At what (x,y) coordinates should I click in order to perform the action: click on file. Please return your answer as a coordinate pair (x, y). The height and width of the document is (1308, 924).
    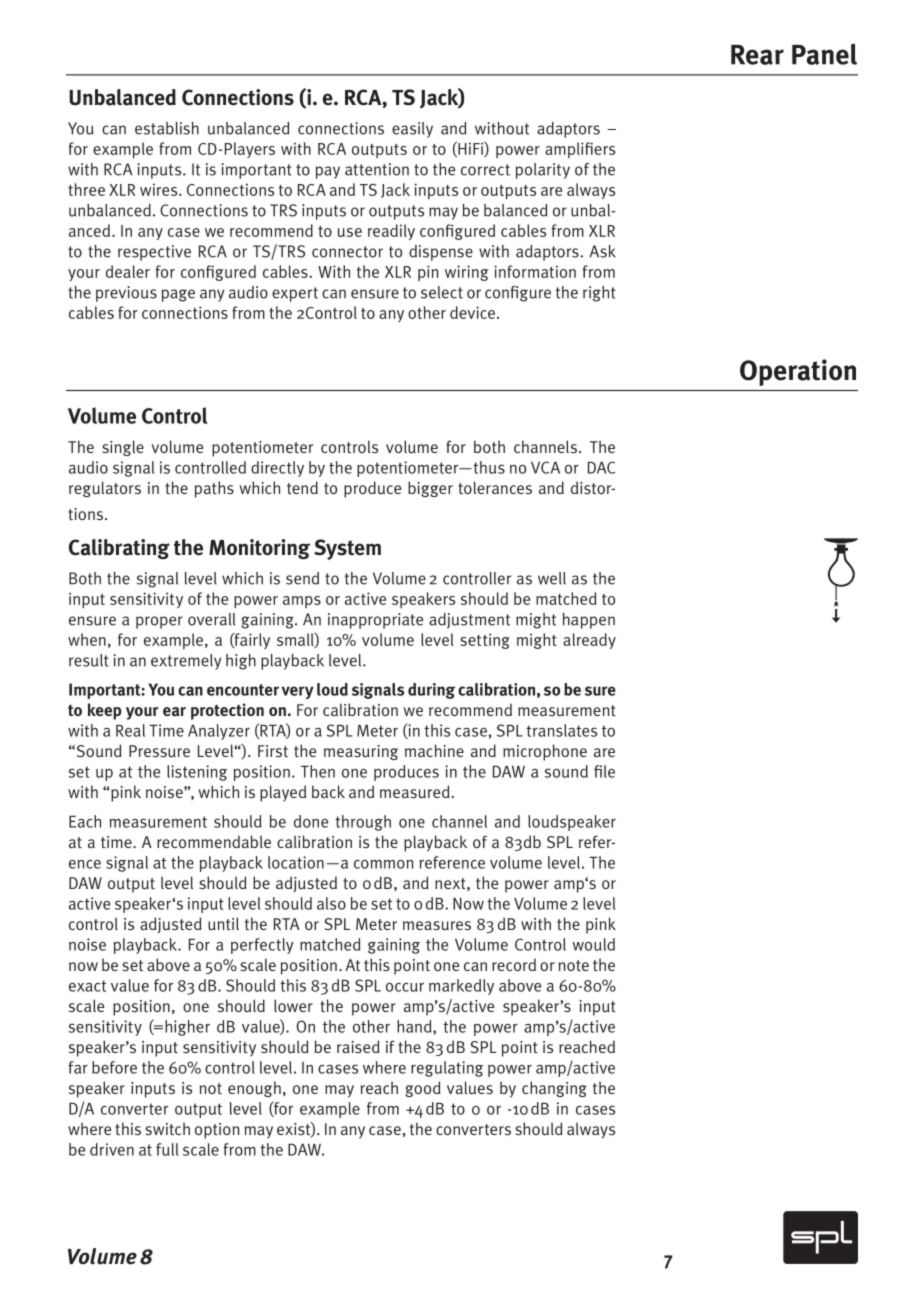
    Looking at the image, I should click on (604, 771).
